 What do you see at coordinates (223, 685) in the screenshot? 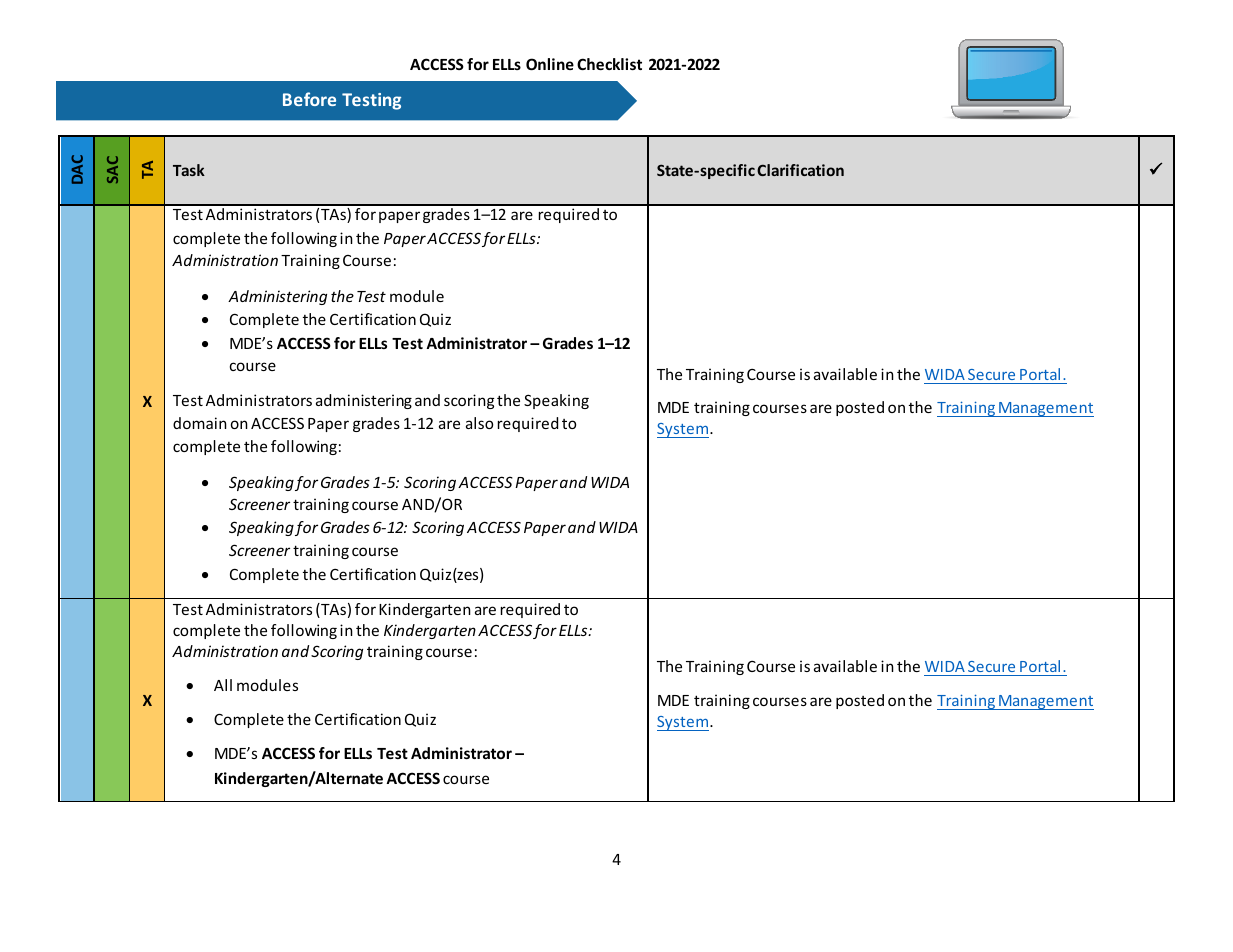
I see `All` at bounding box center [223, 685].
